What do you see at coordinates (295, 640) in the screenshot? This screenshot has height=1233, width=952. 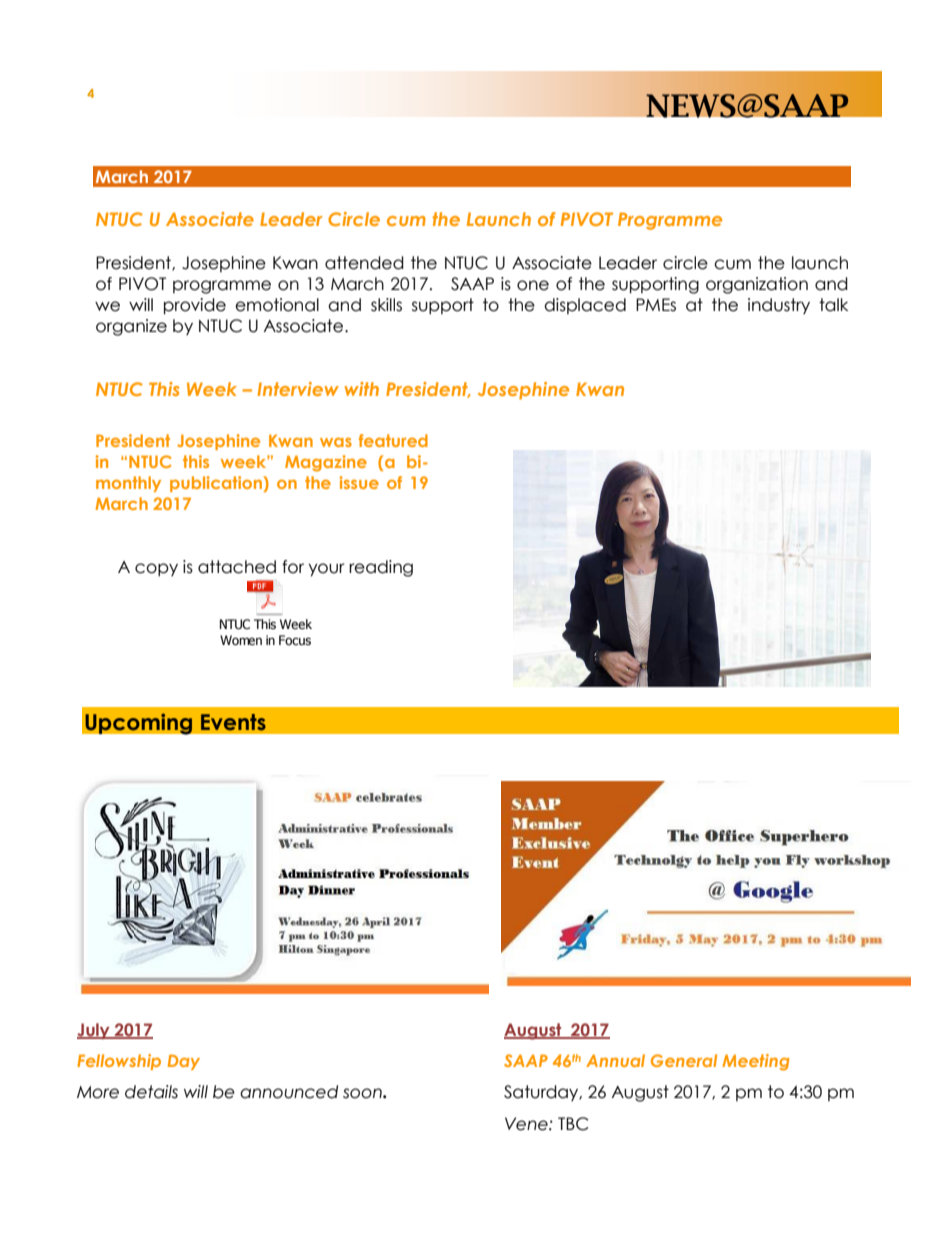 I see `Focus` at bounding box center [295, 640].
